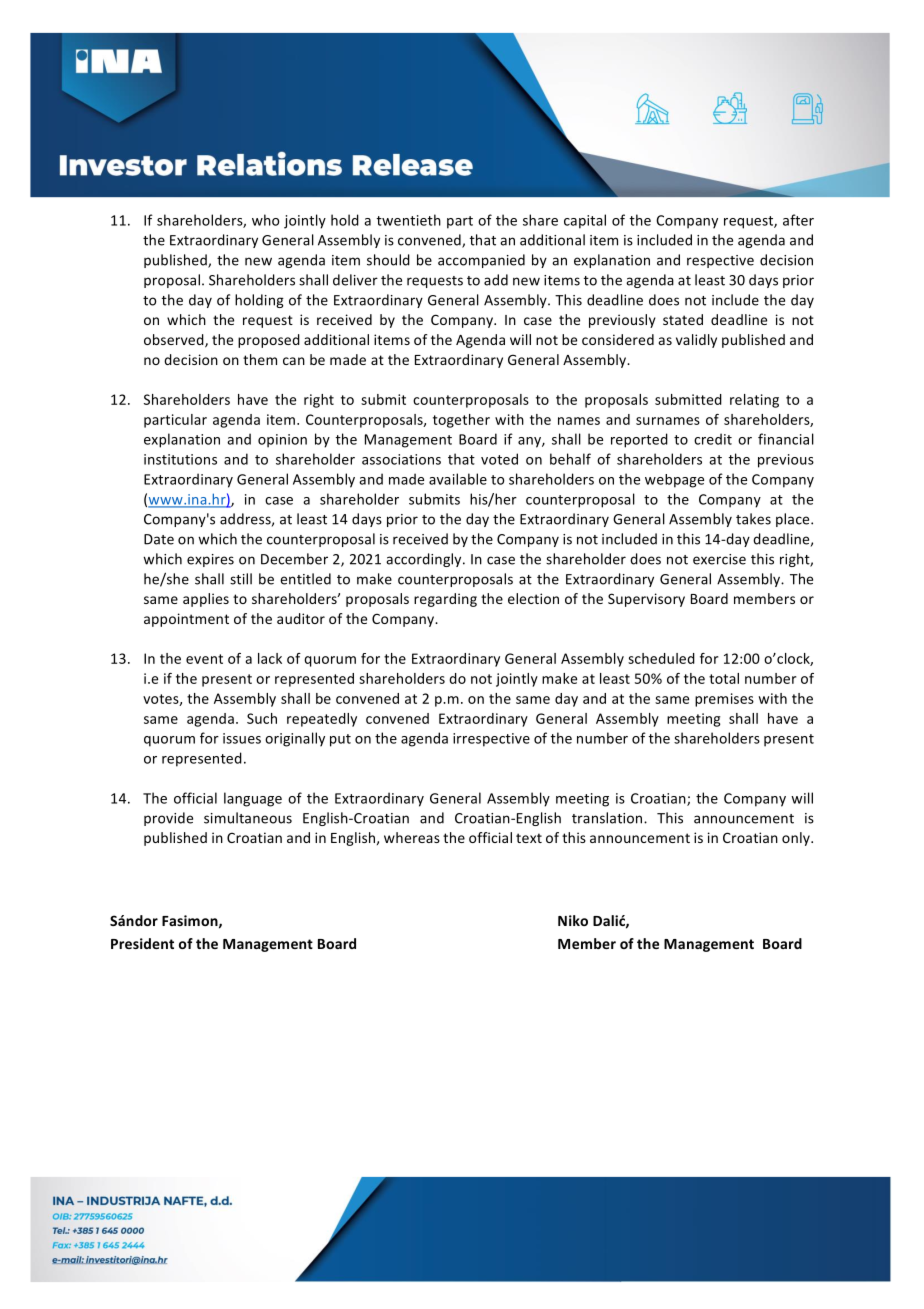 Image resolution: width=924 pixels, height=1309 pixels. I want to click on relating, so click(754, 401).
